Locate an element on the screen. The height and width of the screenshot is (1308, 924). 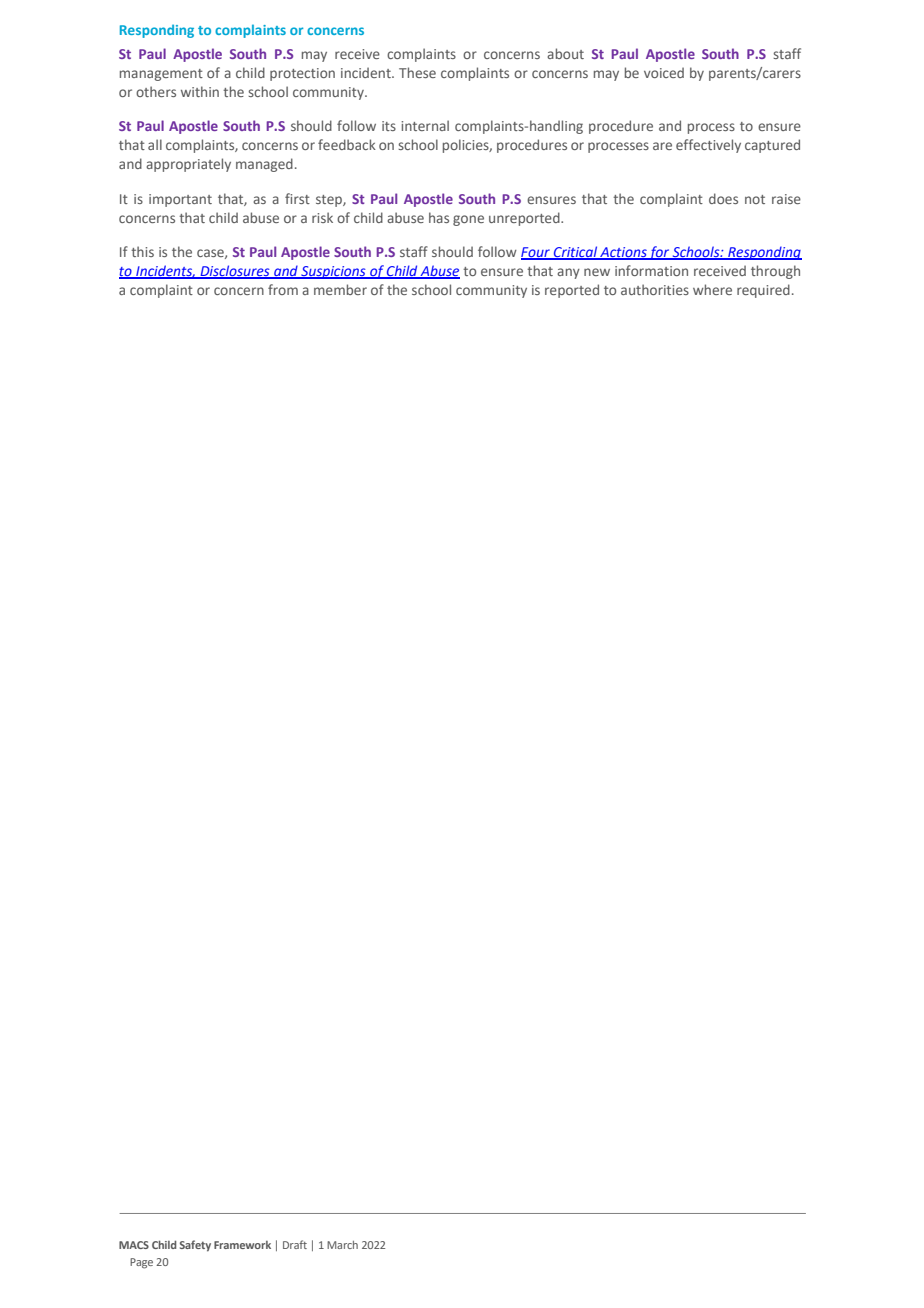
from is located at coordinates (283, 289).
